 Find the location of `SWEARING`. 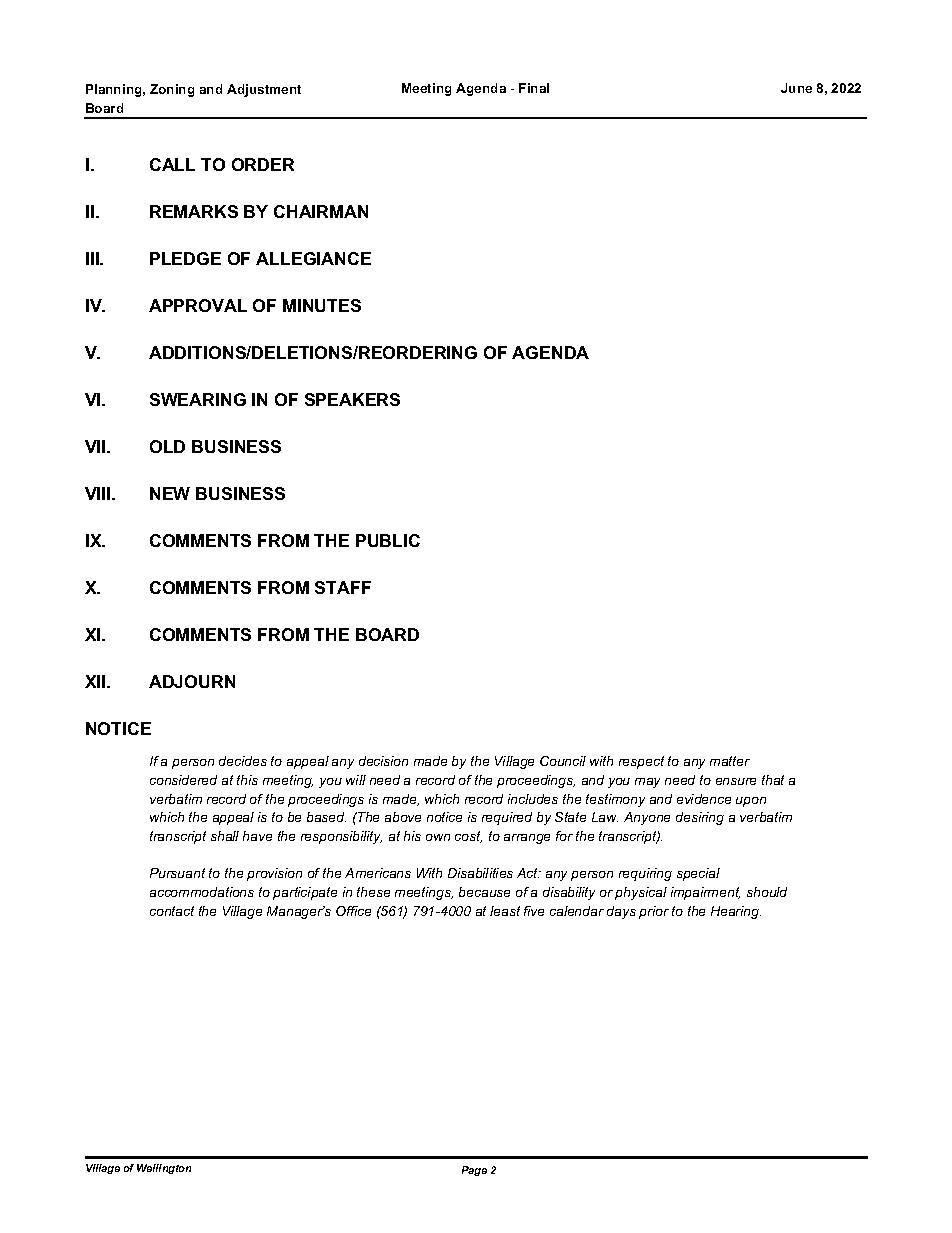

SWEARING is located at coordinates (198, 399).
